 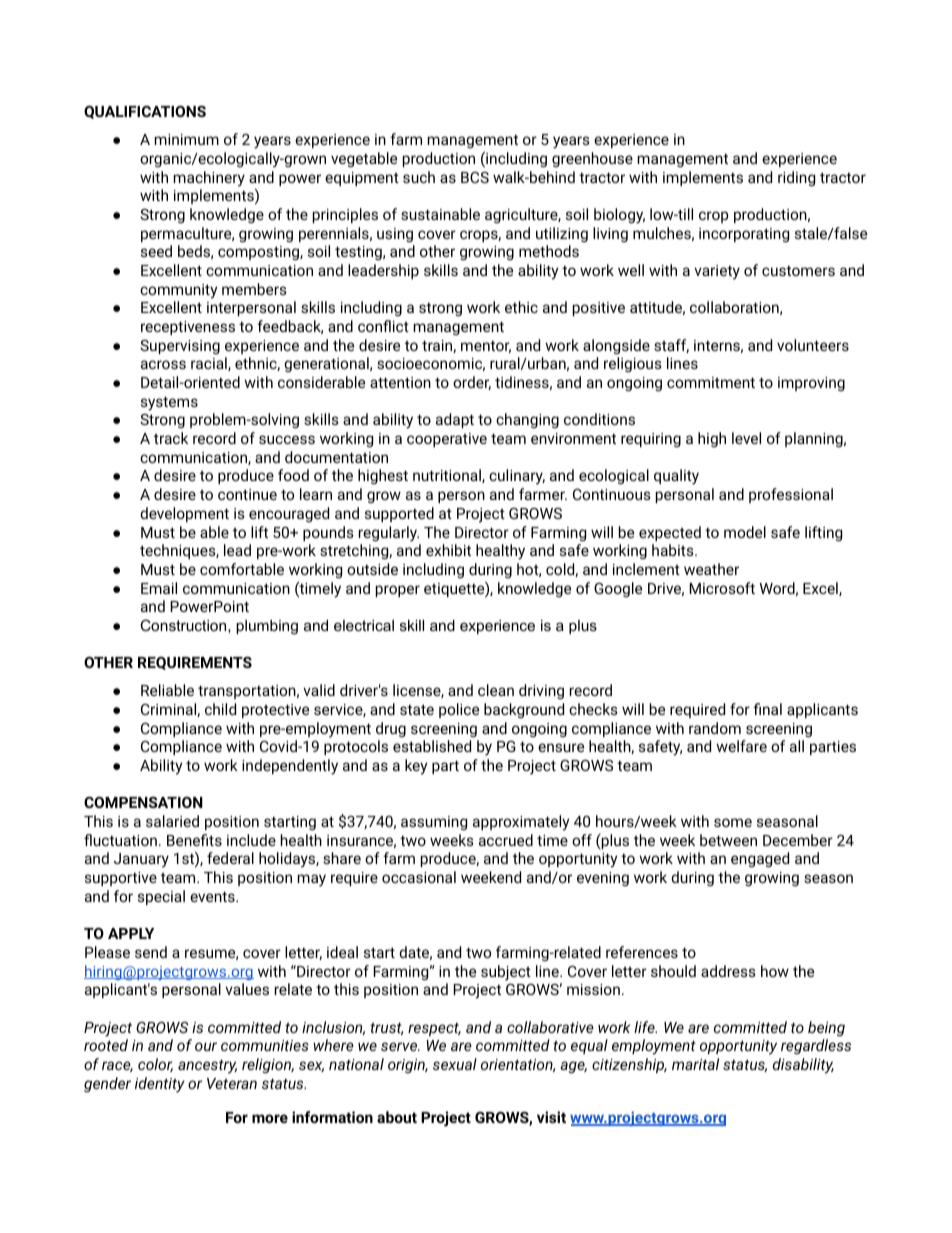 What do you see at coordinates (171, 438) in the document?
I see `track` at bounding box center [171, 438].
